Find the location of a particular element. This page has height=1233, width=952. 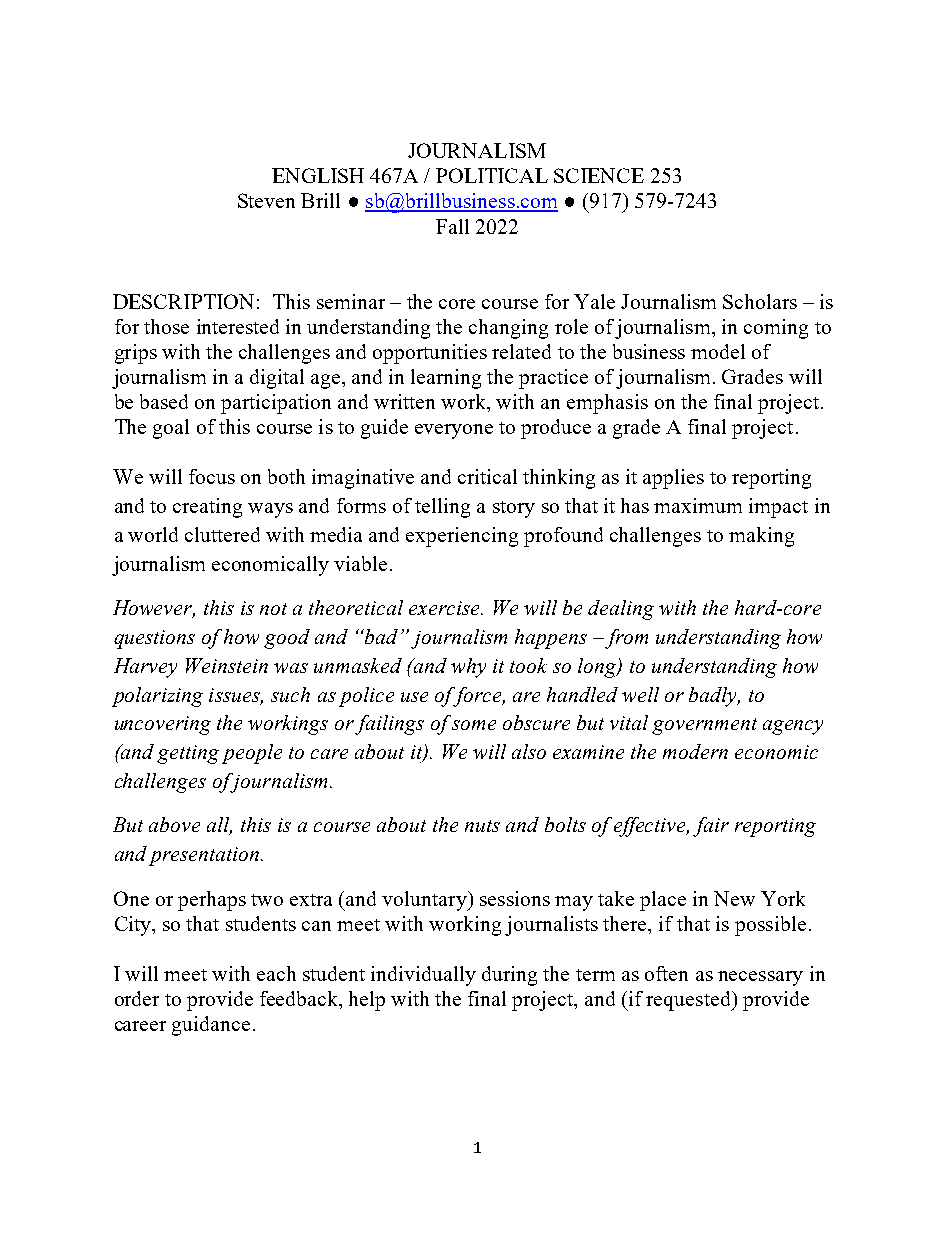

dealing is located at coordinates (621, 610).
